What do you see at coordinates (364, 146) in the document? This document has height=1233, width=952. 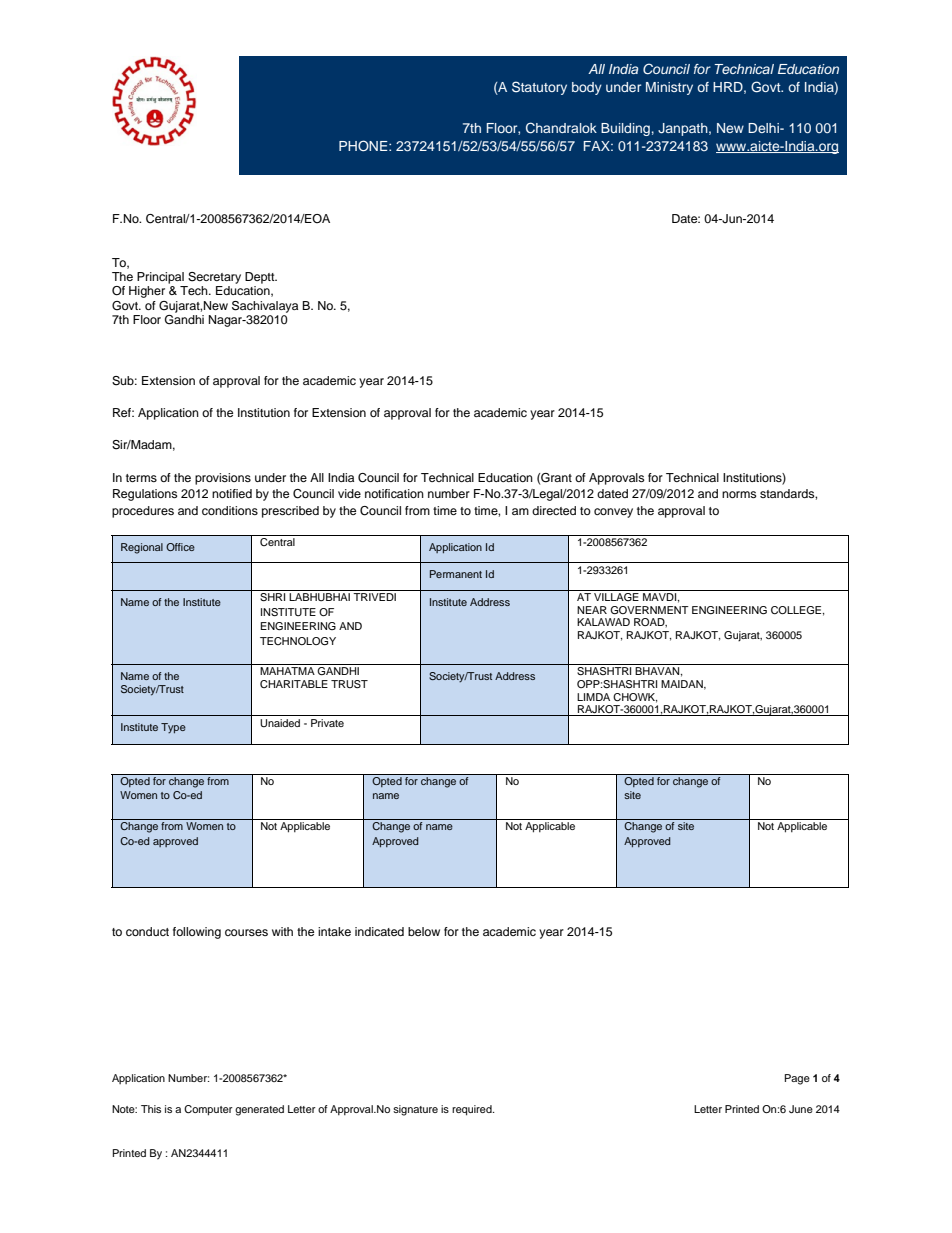 I see `PHONE` at bounding box center [364, 146].
